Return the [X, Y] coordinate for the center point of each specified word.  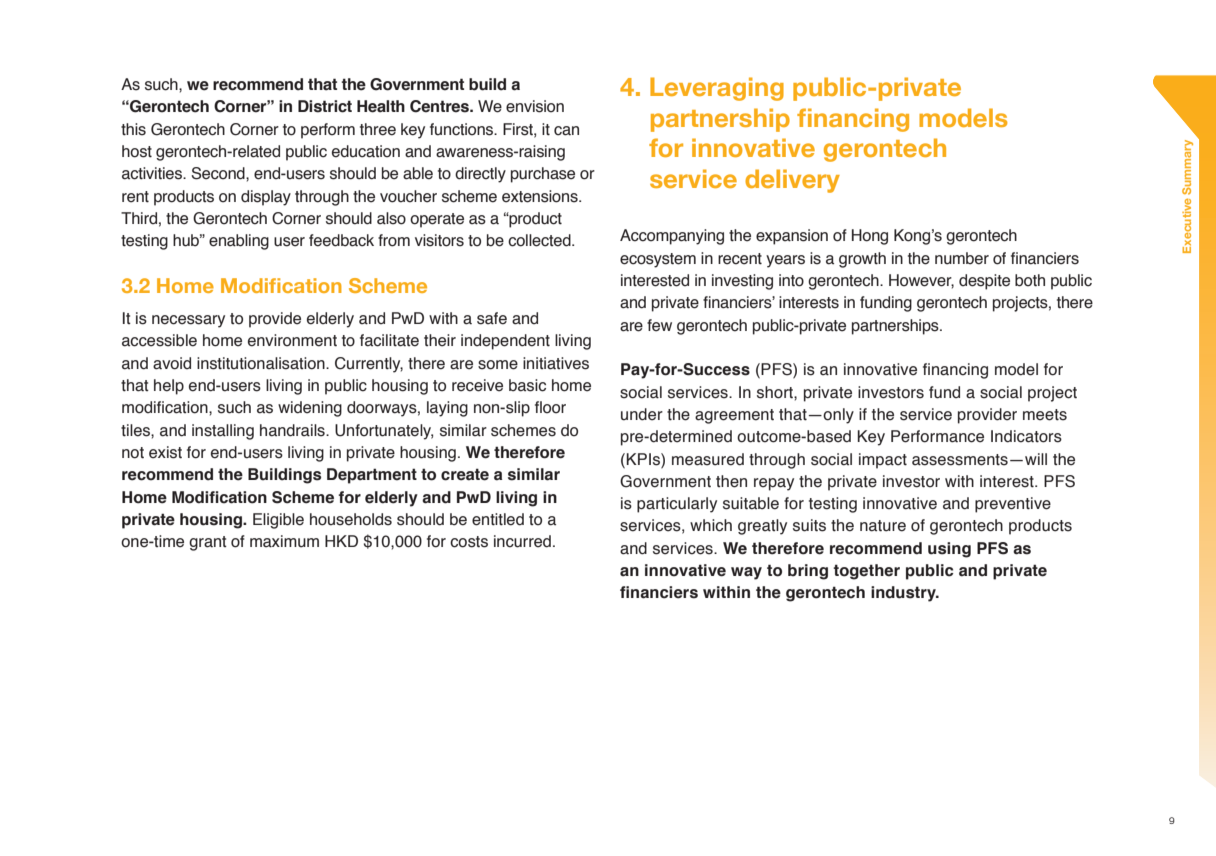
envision [535, 106]
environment [292, 340]
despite [984, 282]
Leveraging [717, 89]
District [325, 106]
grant [208, 543]
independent [505, 342]
